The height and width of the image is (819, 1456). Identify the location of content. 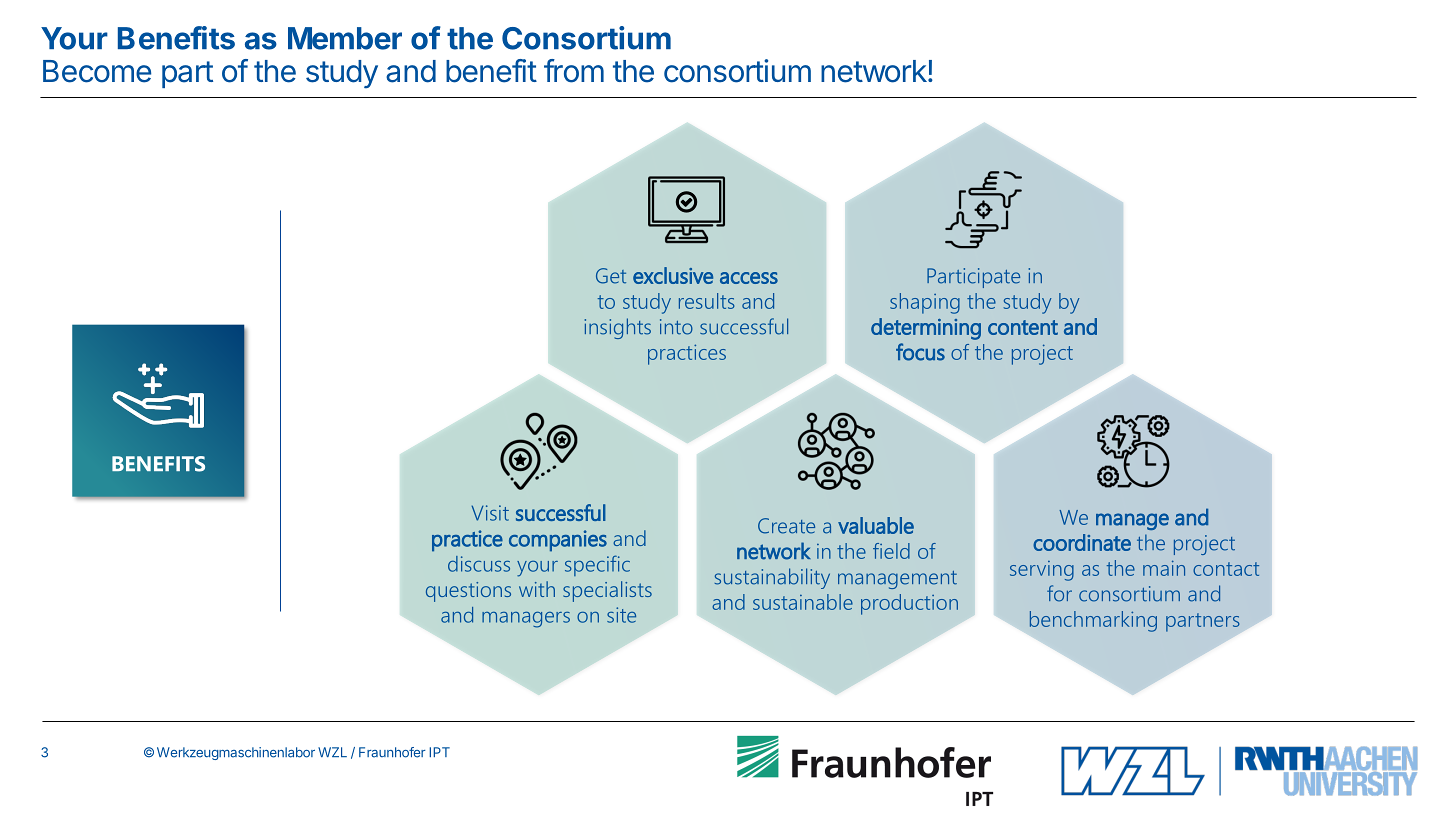
(1023, 327).
